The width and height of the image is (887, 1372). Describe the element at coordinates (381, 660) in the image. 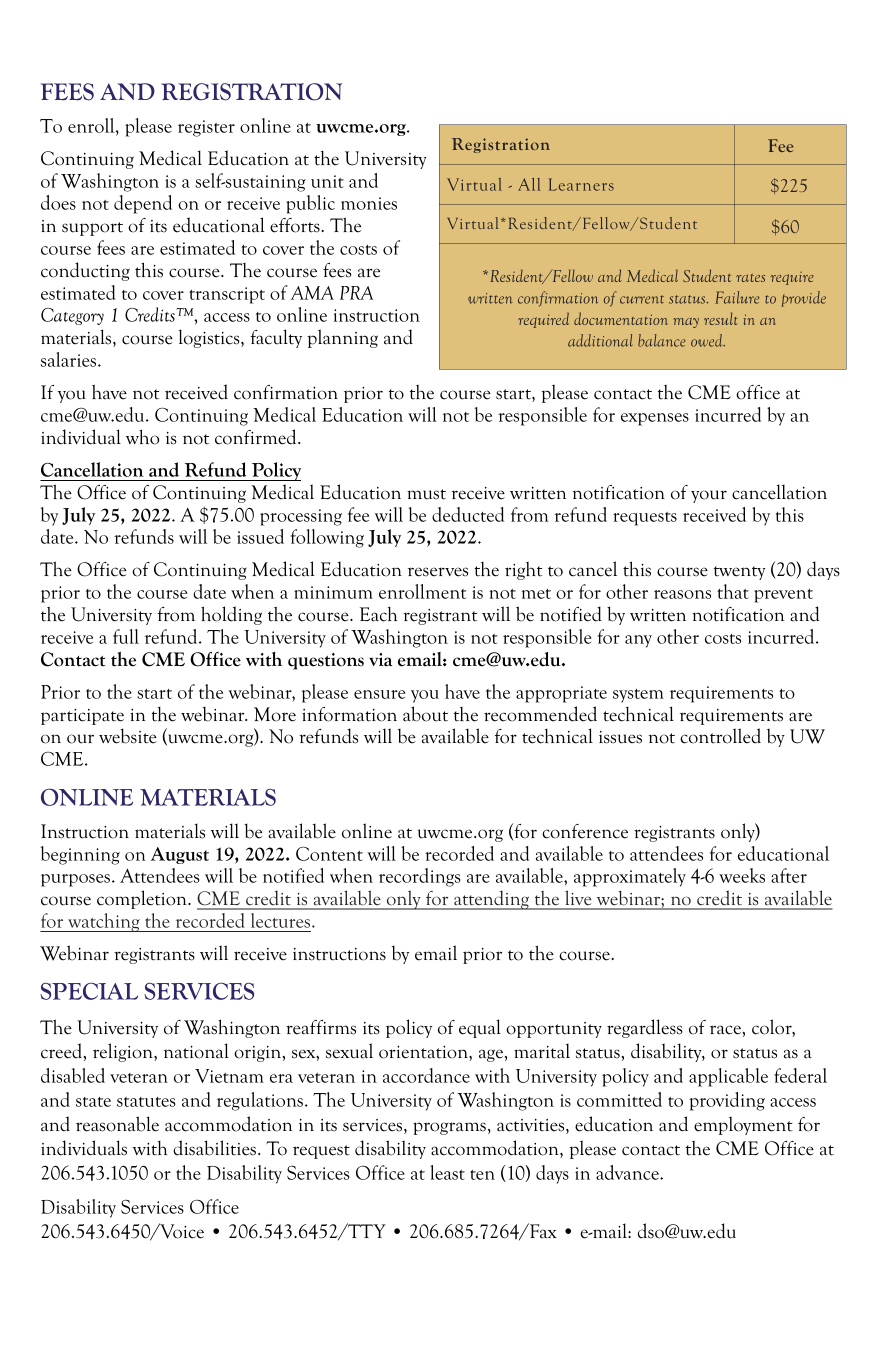

I see `via` at that location.
